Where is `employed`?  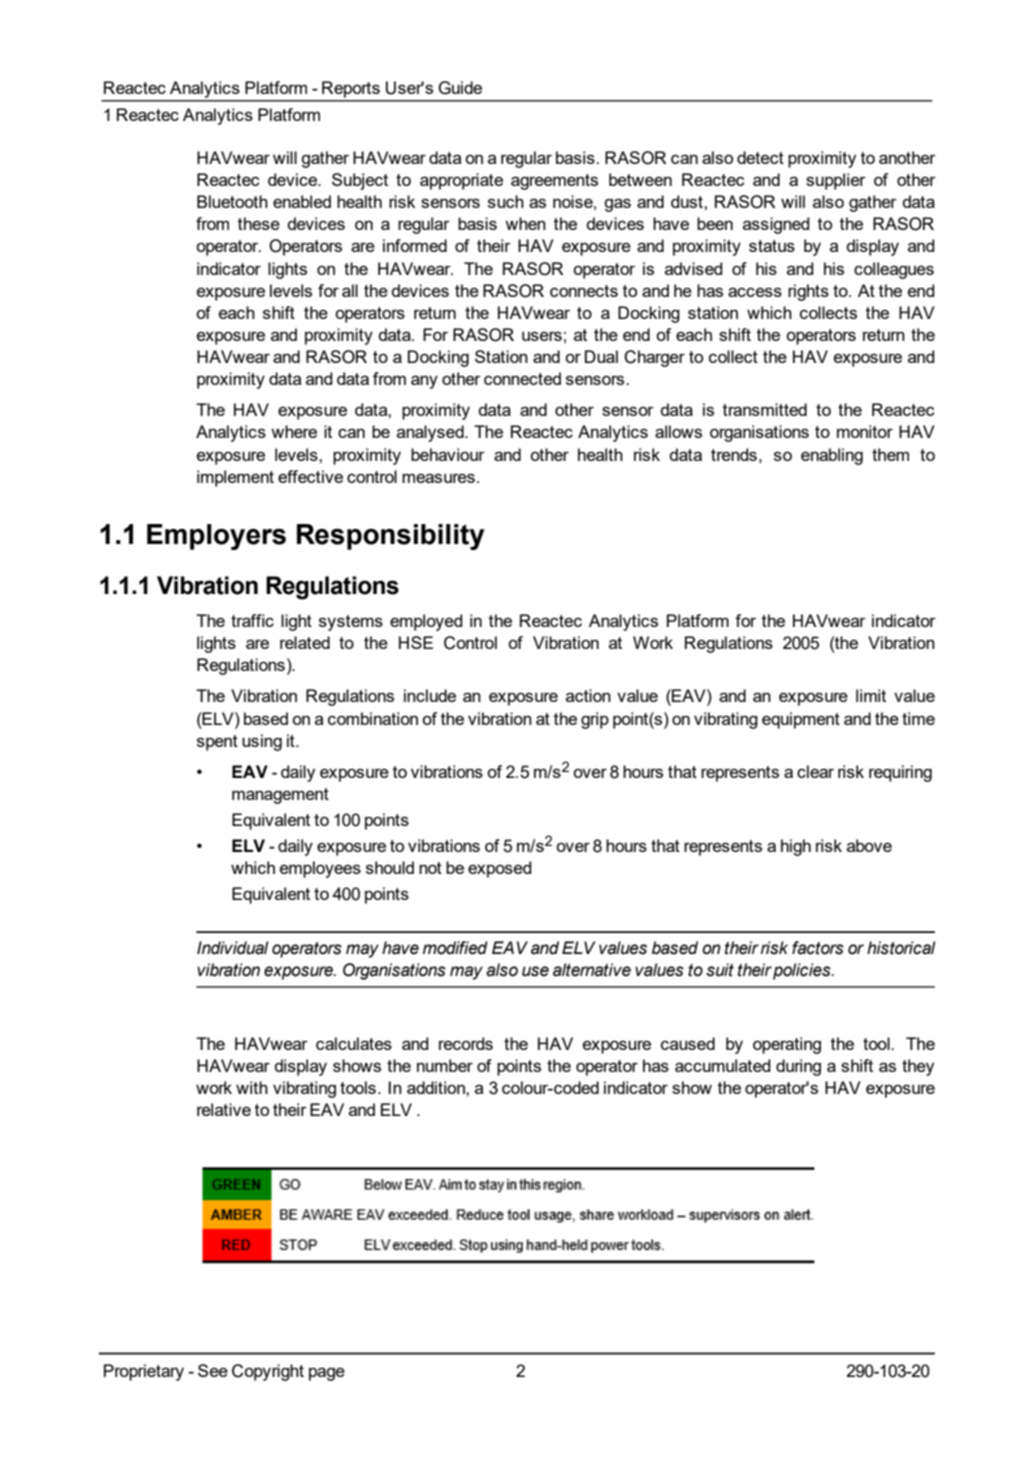 employed is located at coordinates (426, 622).
